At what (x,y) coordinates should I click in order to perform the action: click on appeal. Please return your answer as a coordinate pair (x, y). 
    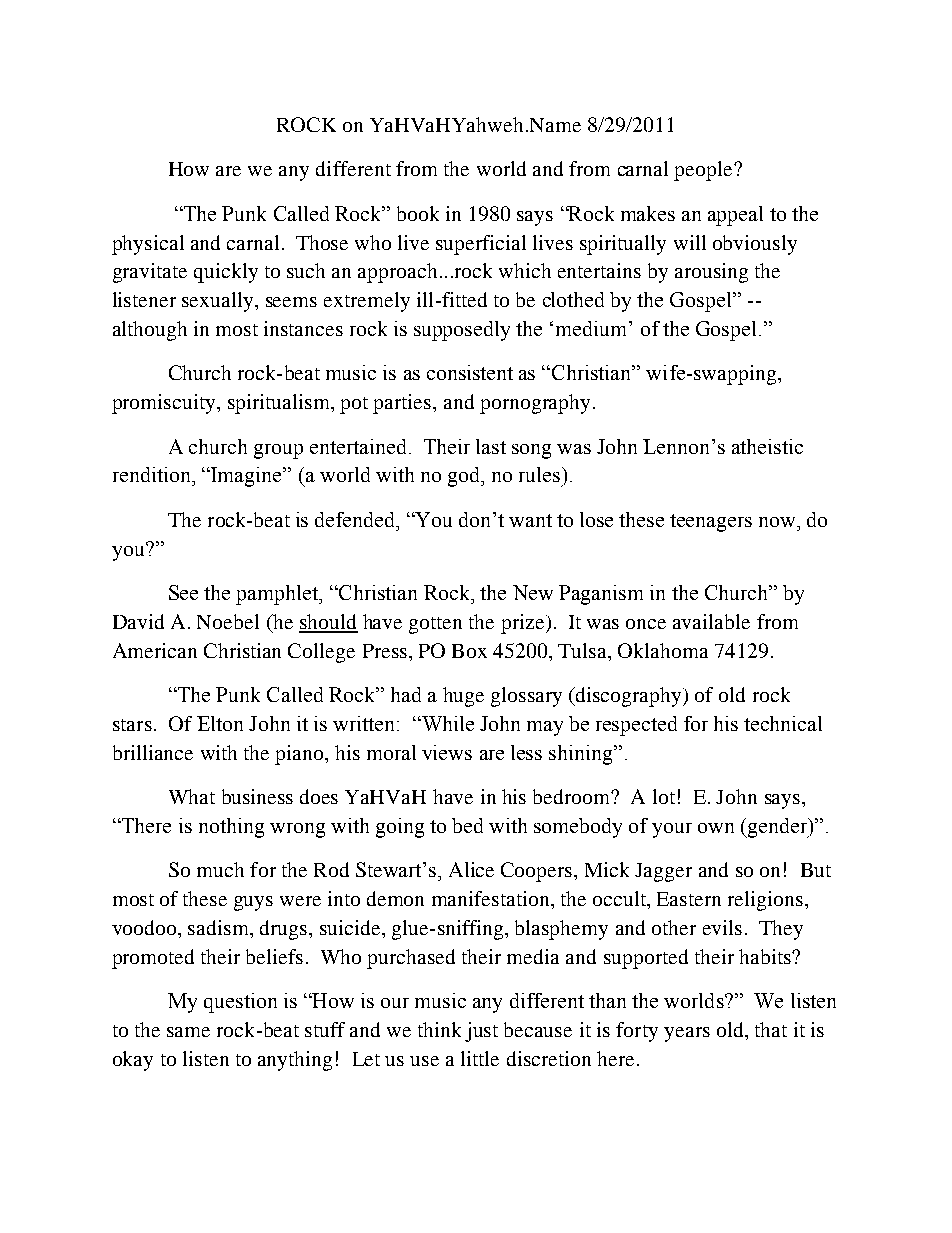
    Looking at the image, I should click on (735, 216).
